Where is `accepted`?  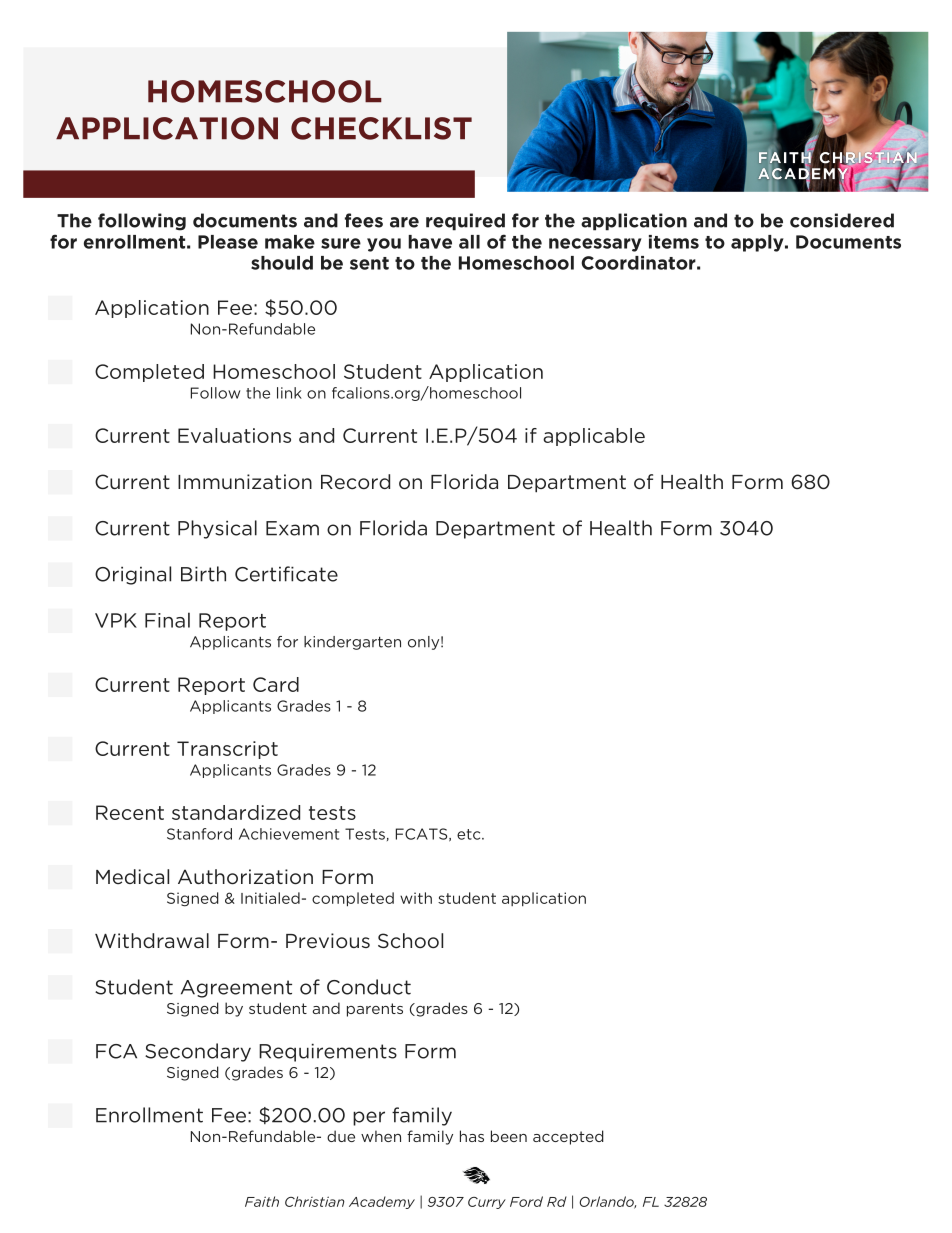 accepted is located at coordinates (568, 1137).
